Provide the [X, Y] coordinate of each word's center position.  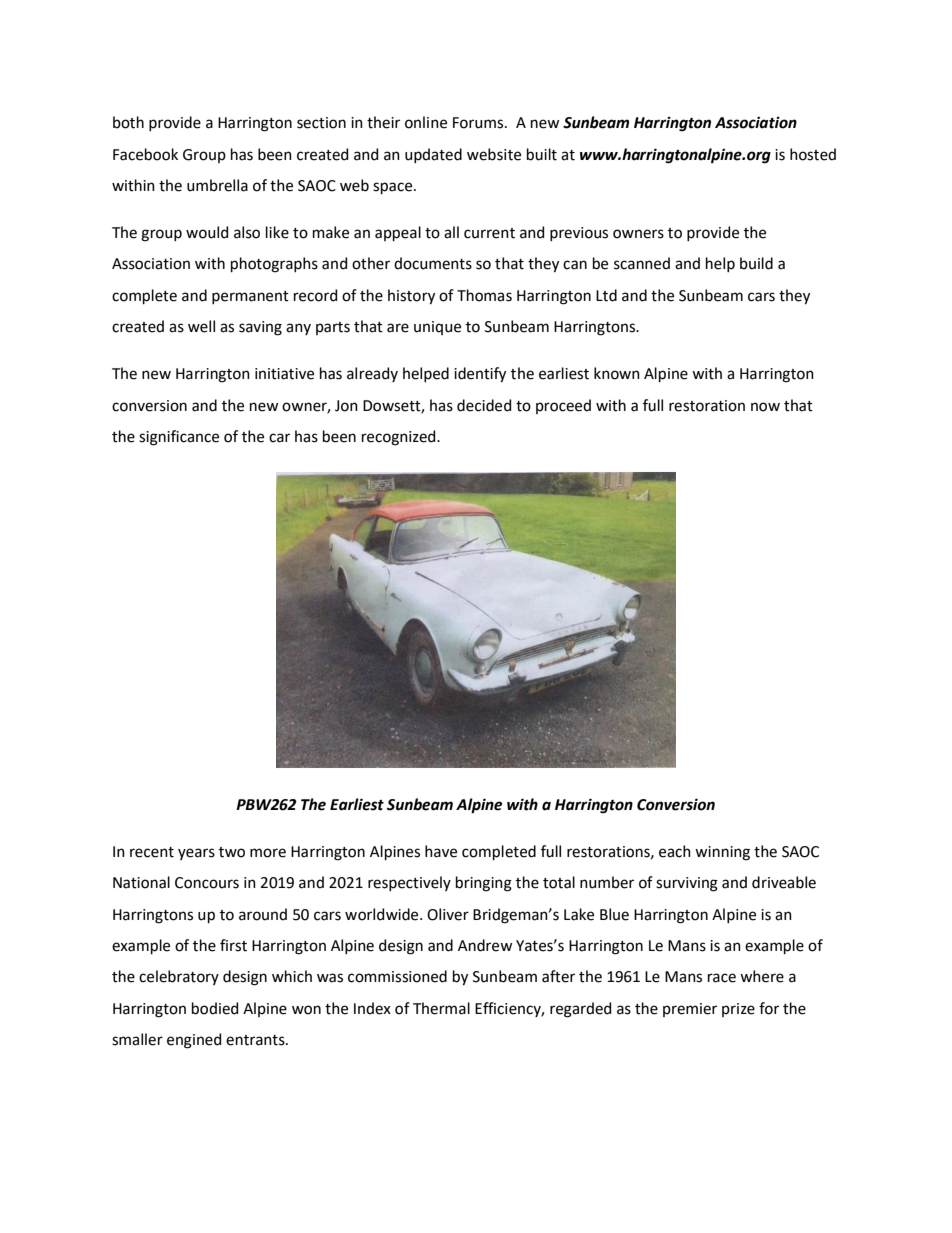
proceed [563, 406]
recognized [400, 438]
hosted [813, 154]
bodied [215, 1008]
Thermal [441, 1008]
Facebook [145, 154]
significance [179, 438]
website [494, 154]
